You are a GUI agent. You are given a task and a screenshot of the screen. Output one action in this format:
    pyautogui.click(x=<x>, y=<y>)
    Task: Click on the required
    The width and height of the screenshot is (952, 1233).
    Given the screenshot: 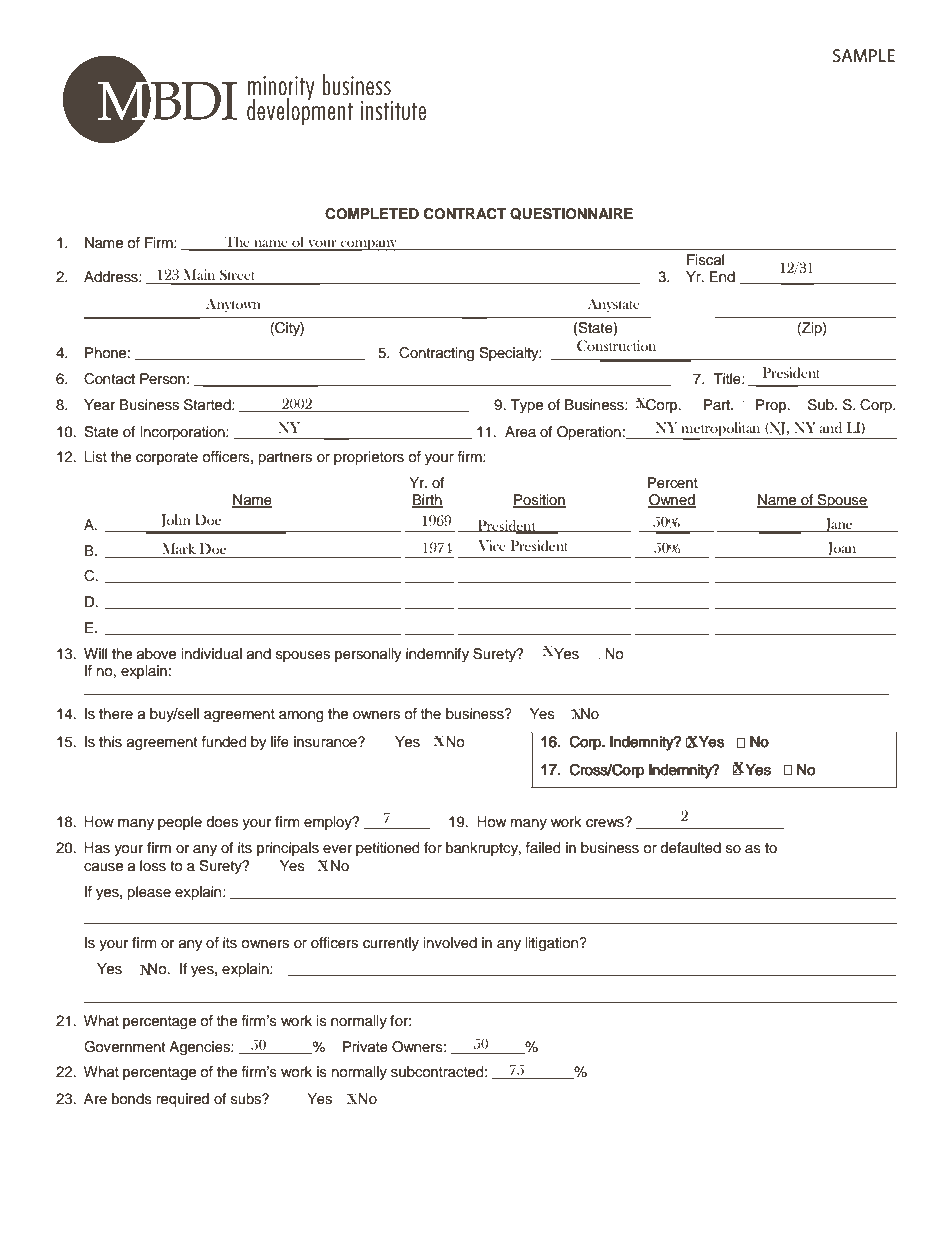 What is the action you would take?
    pyautogui.click(x=182, y=1100)
